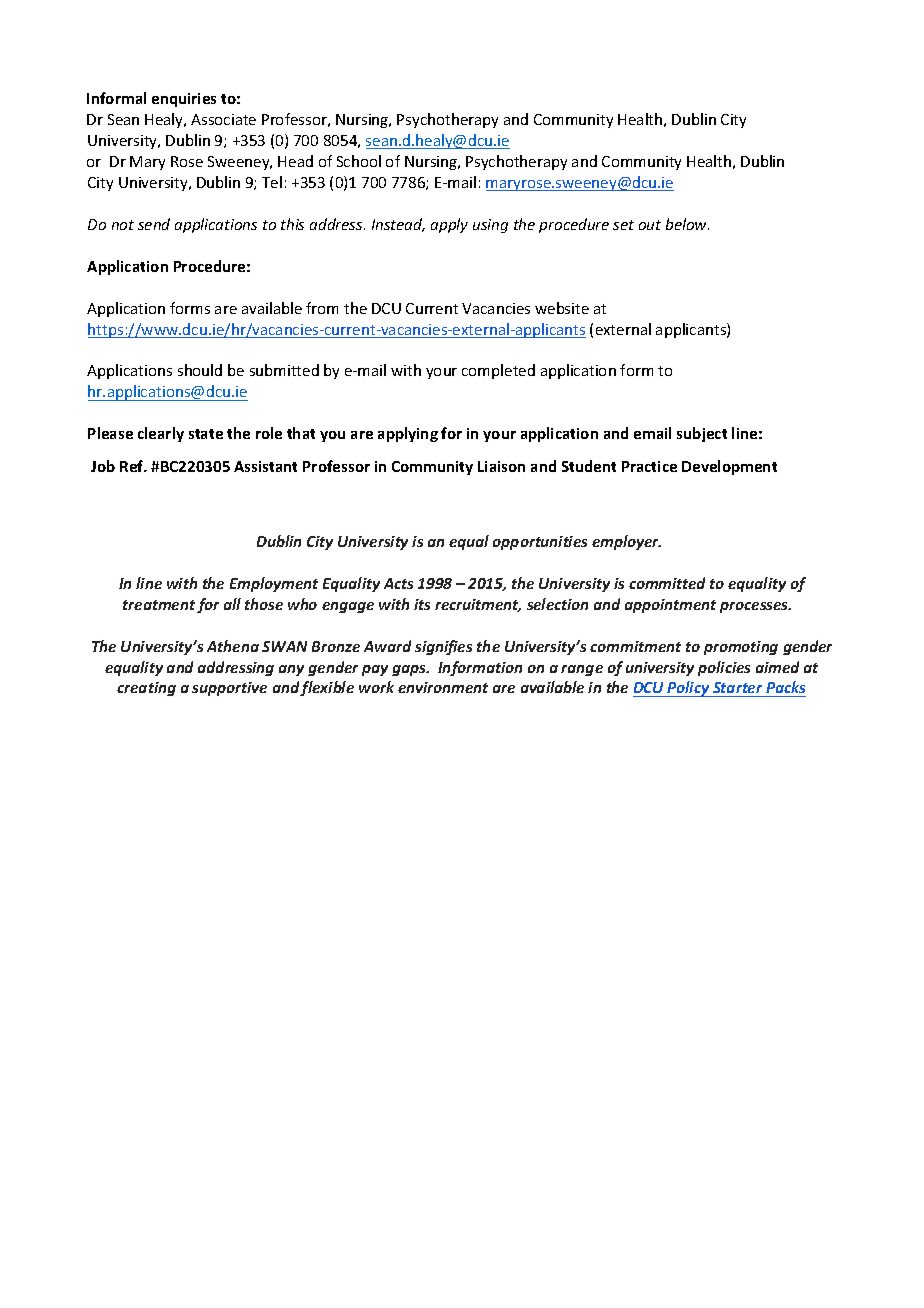 The width and height of the document is (924, 1308). Describe the element at coordinates (398, 583) in the document. I see `Acts` at that location.
